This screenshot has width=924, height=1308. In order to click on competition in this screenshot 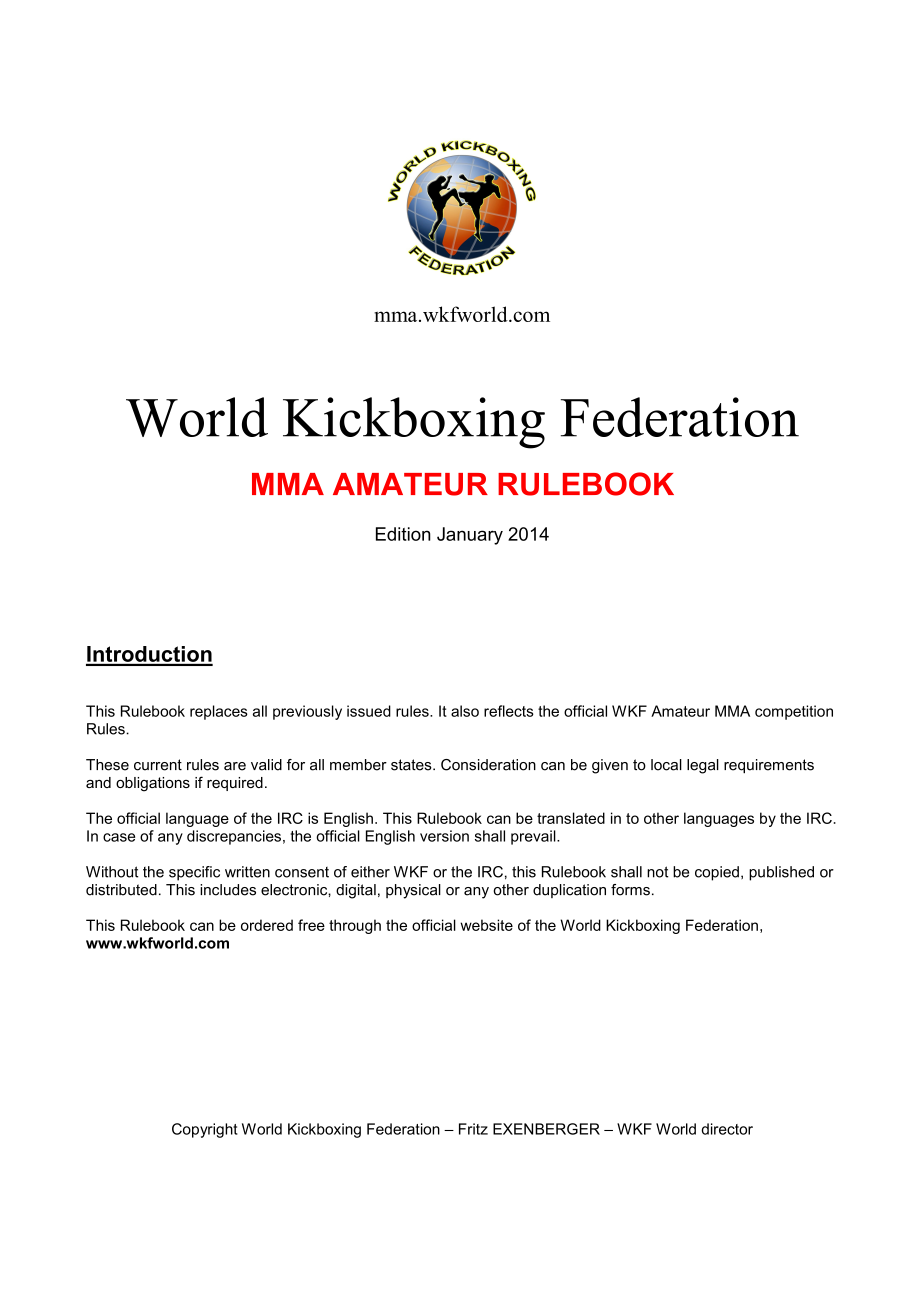, I will do `click(794, 712)`.
